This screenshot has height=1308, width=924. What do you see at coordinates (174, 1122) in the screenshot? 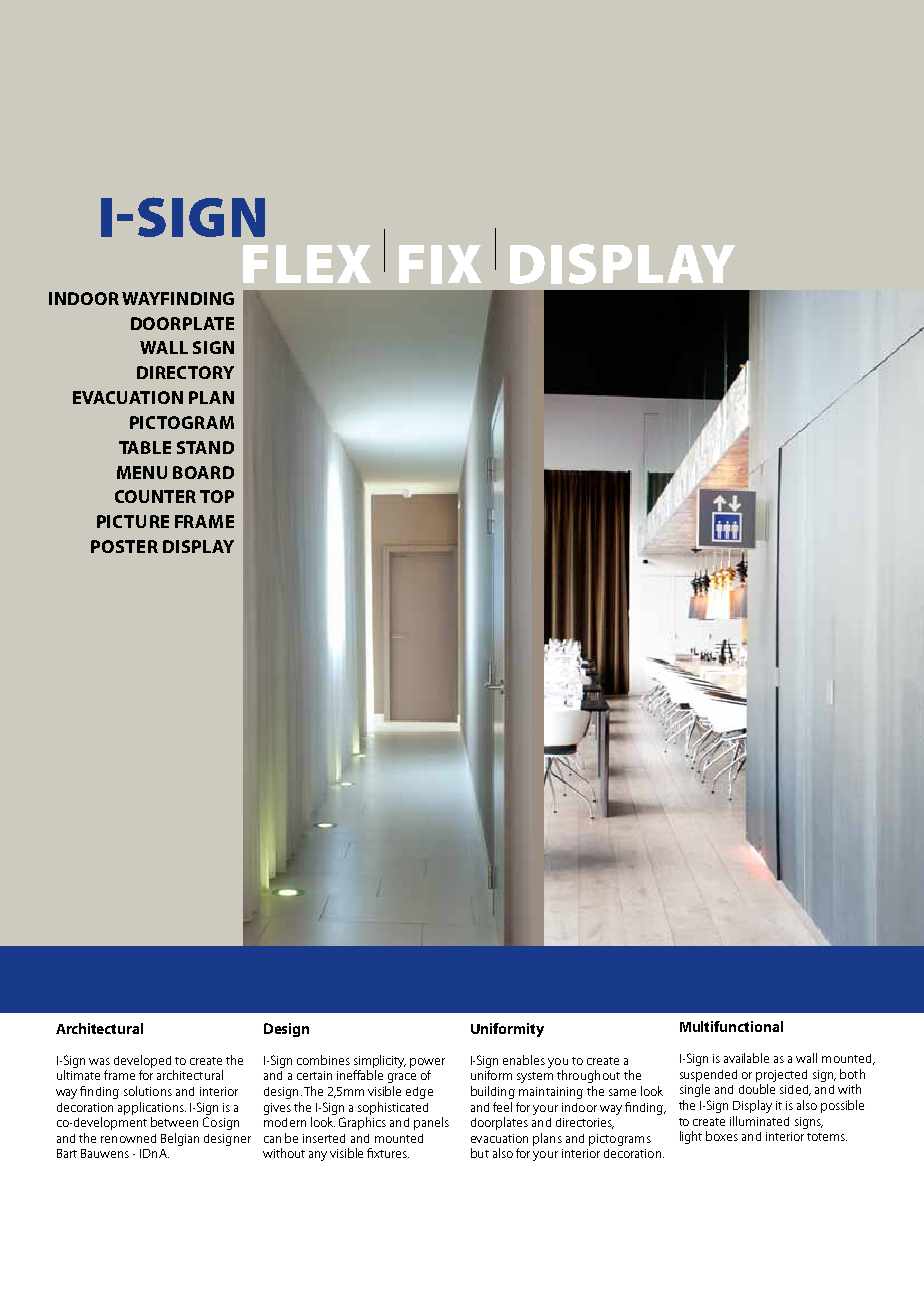
I see `between` at bounding box center [174, 1122].
